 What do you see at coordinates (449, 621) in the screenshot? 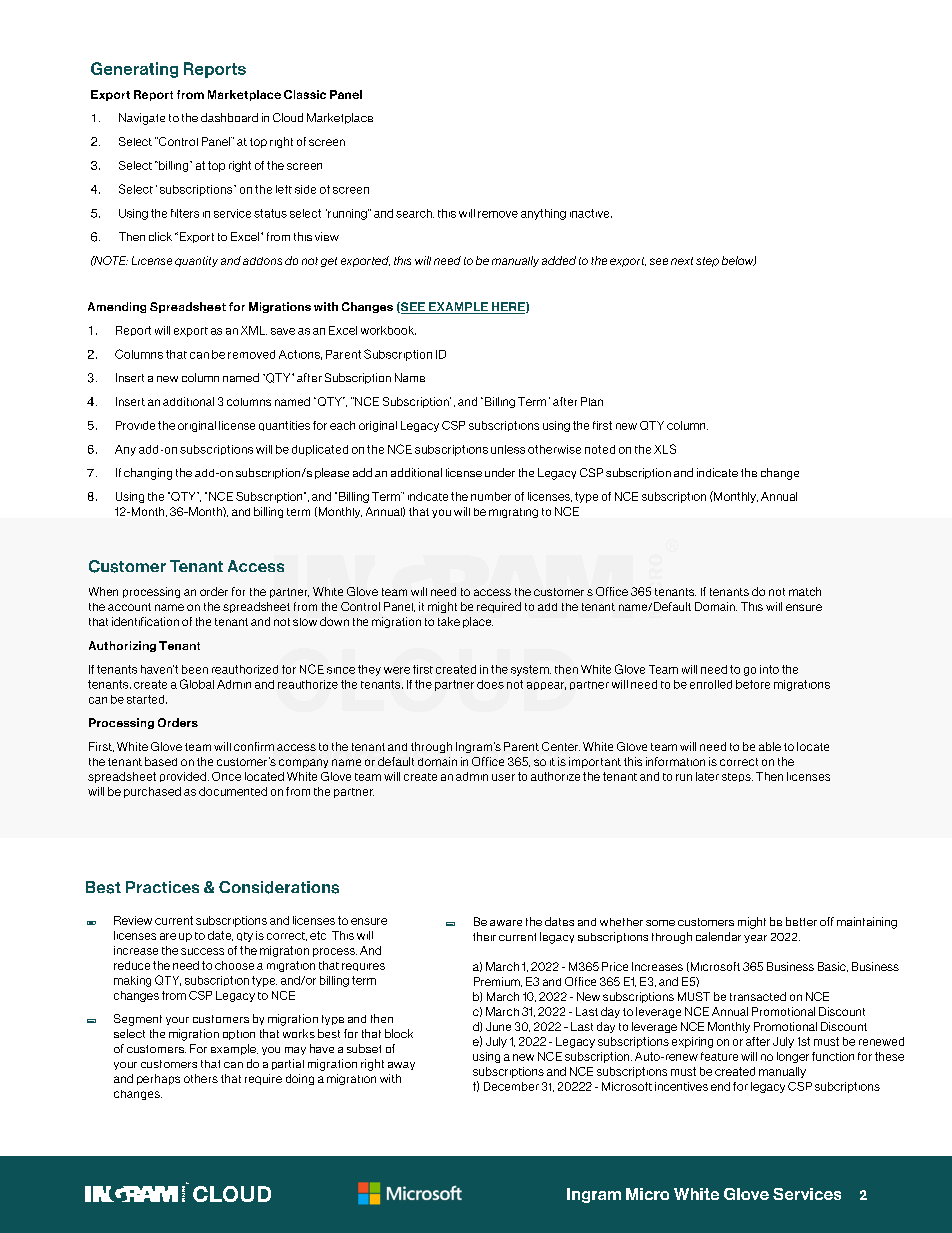
I see `take` at bounding box center [449, 621].
